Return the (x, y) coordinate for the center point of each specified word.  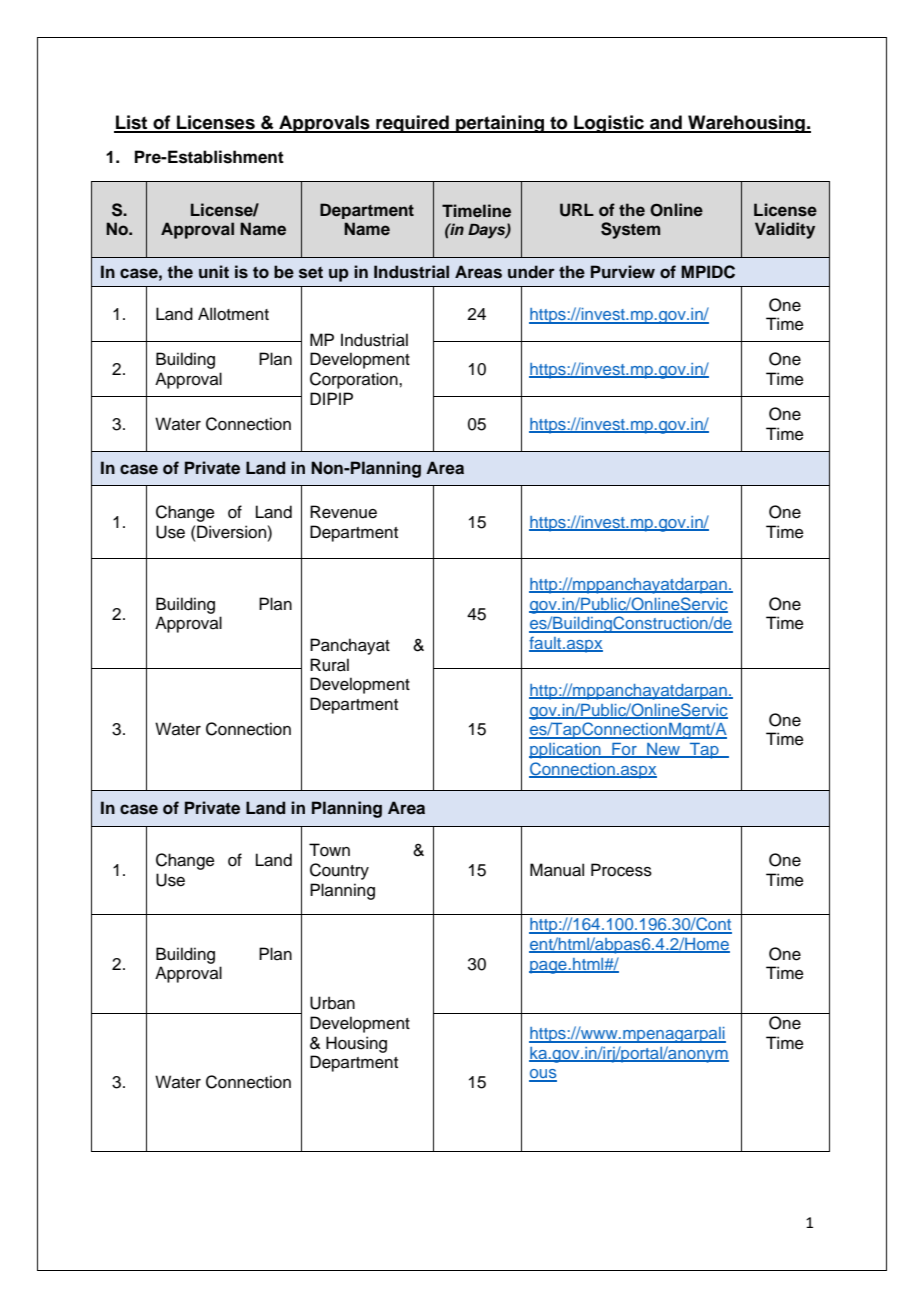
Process (621, 870)
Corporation (355, 380)
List (132, 123)
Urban (332, 1003)
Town (329, 850)
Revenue (343, 512)
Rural (329, 665)
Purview (623, 271)
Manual (557, 870)
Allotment (233, 314)
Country (339, 871)
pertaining (500, 124)
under (531, 272)
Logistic (609, 124)
